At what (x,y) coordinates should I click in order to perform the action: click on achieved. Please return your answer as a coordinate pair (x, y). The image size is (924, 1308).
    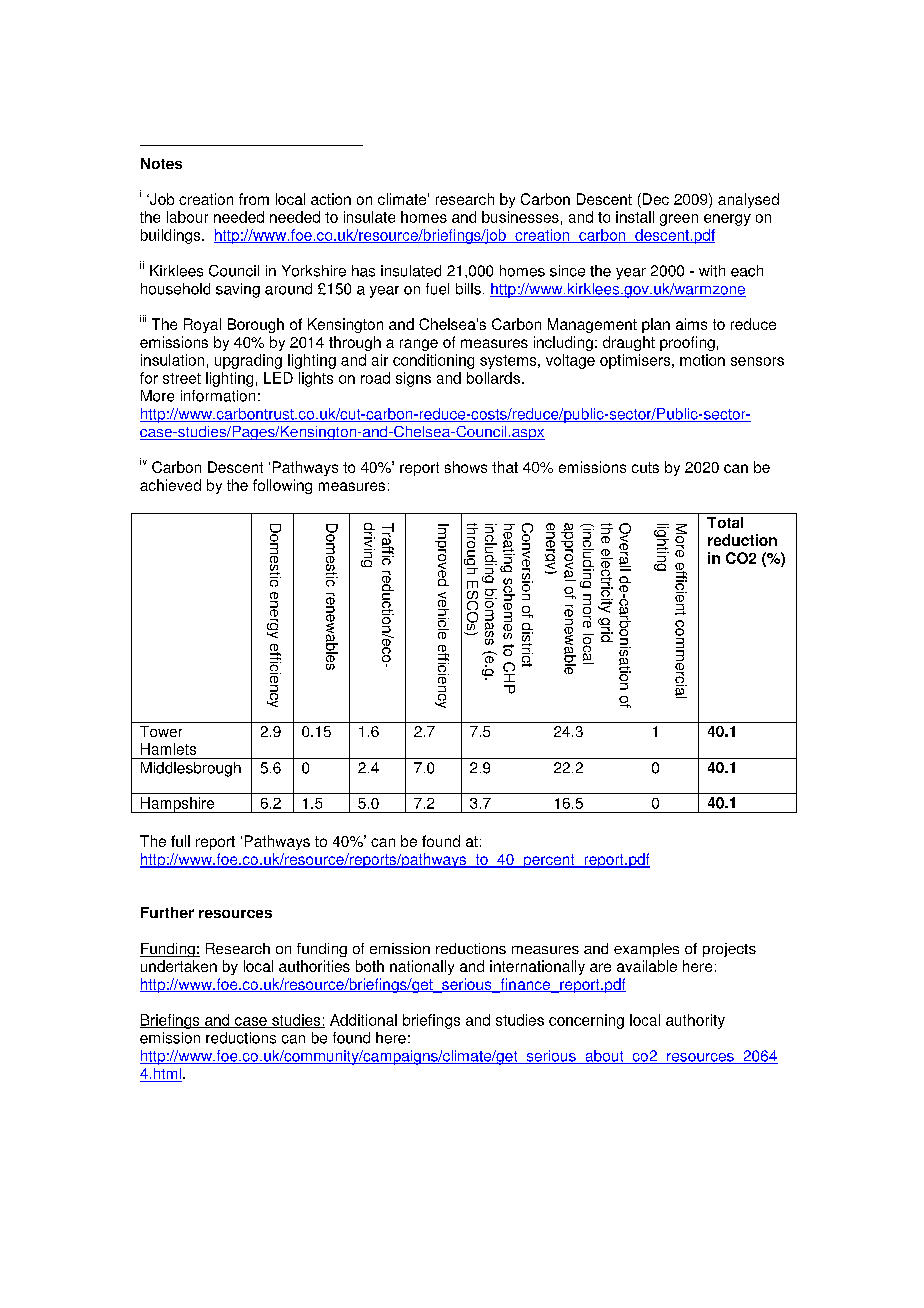
    Looking at the image, I should click on (170, 485).
